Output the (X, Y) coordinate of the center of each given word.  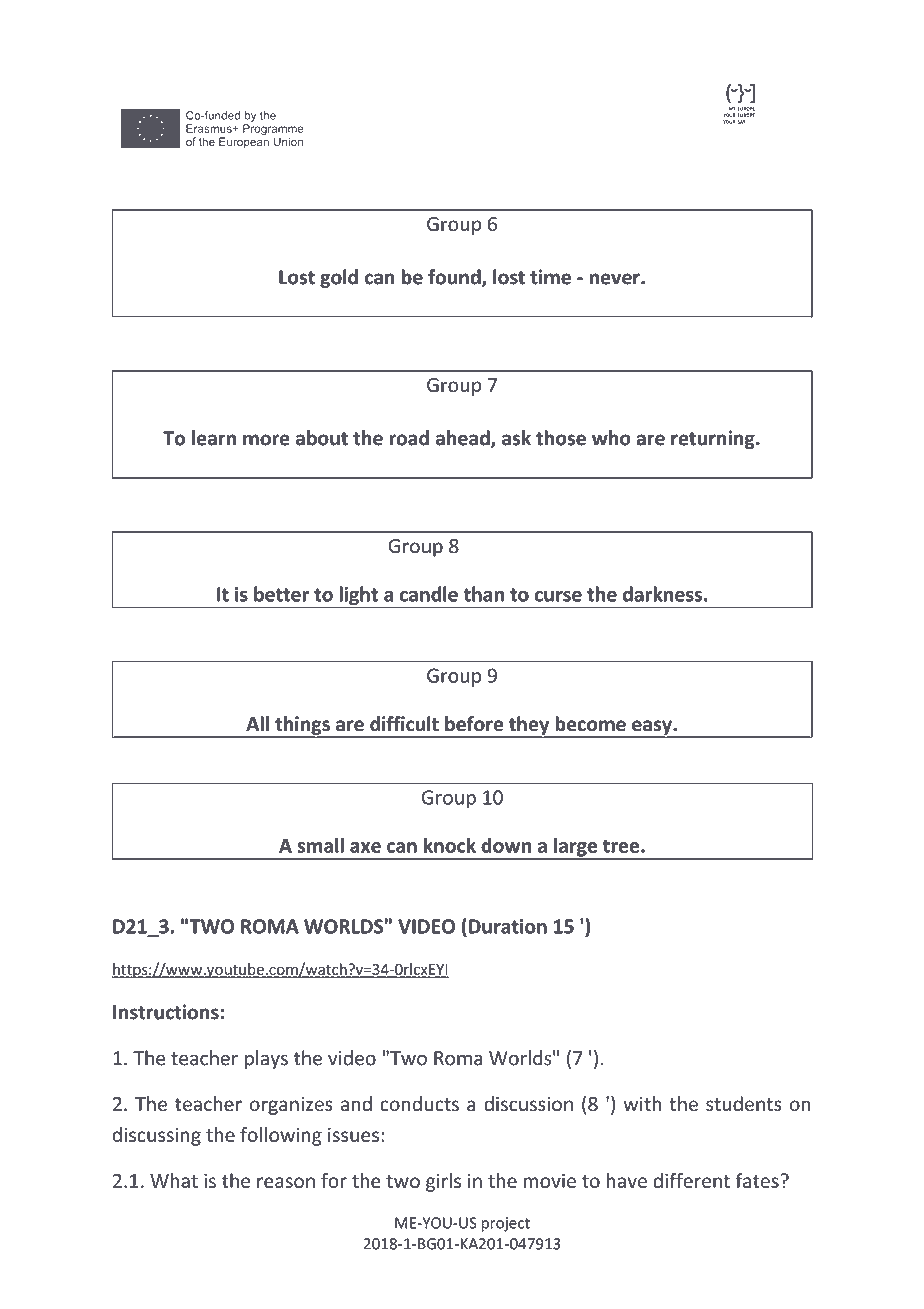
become (590, 724)
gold (339, 278)
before (474, 724)
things (302, 726)
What (174, 1180)
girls (443, 1182)
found (455, 278)
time (550, 277)
